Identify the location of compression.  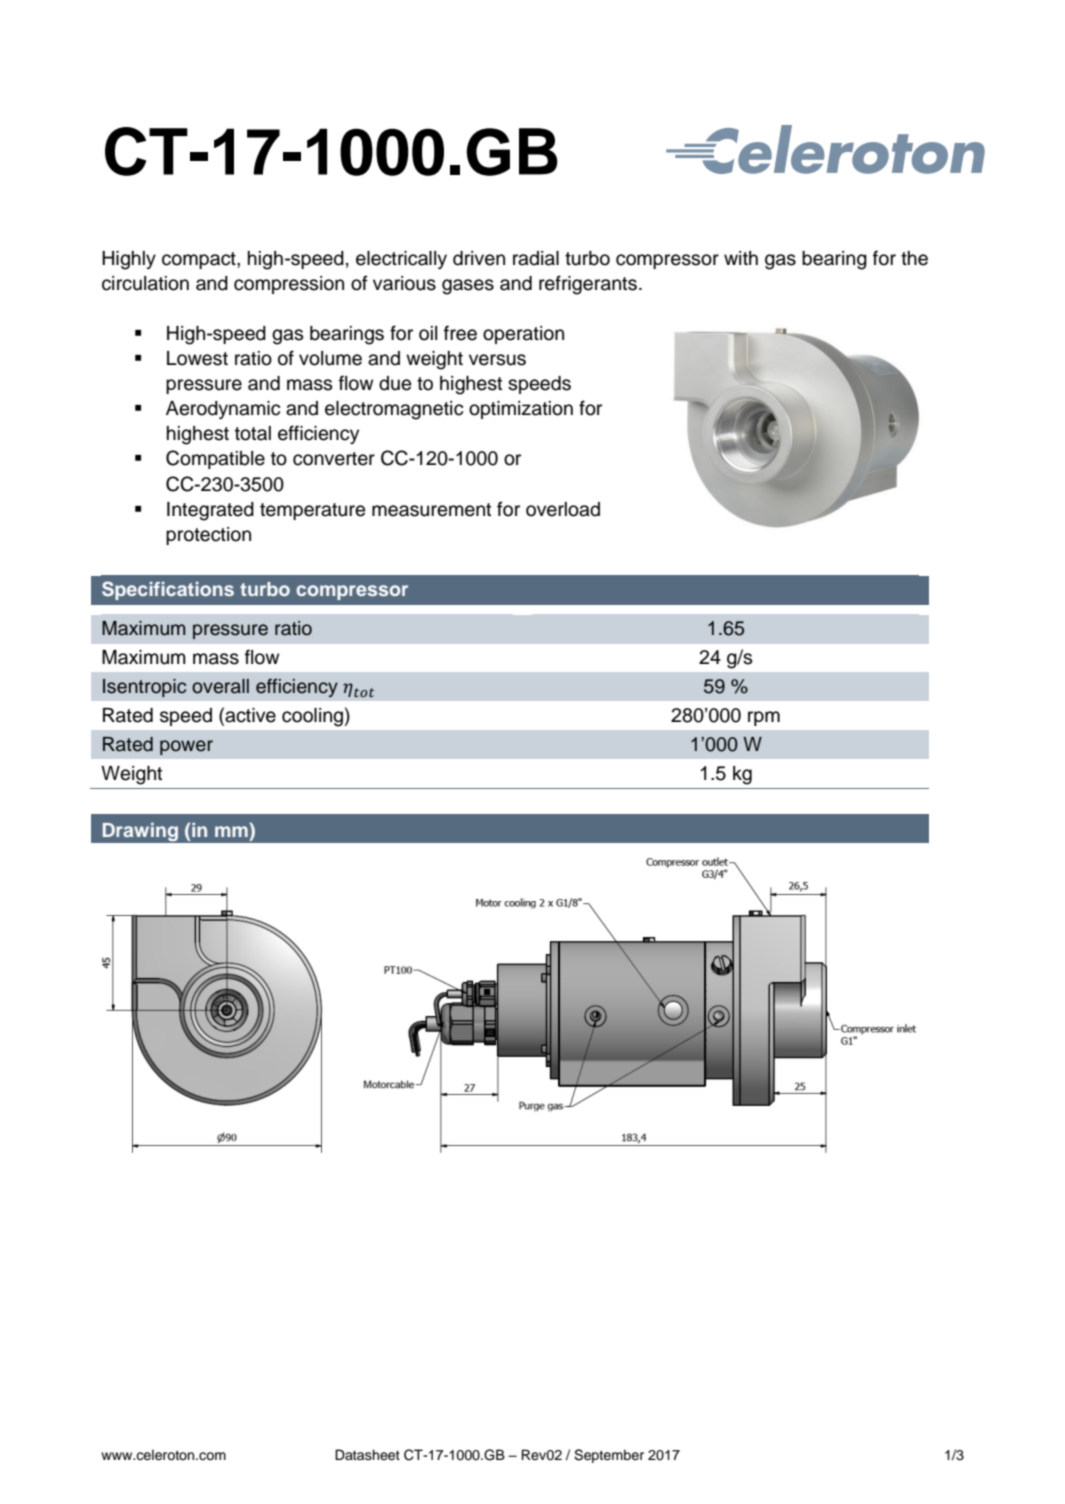
(289, 285).
